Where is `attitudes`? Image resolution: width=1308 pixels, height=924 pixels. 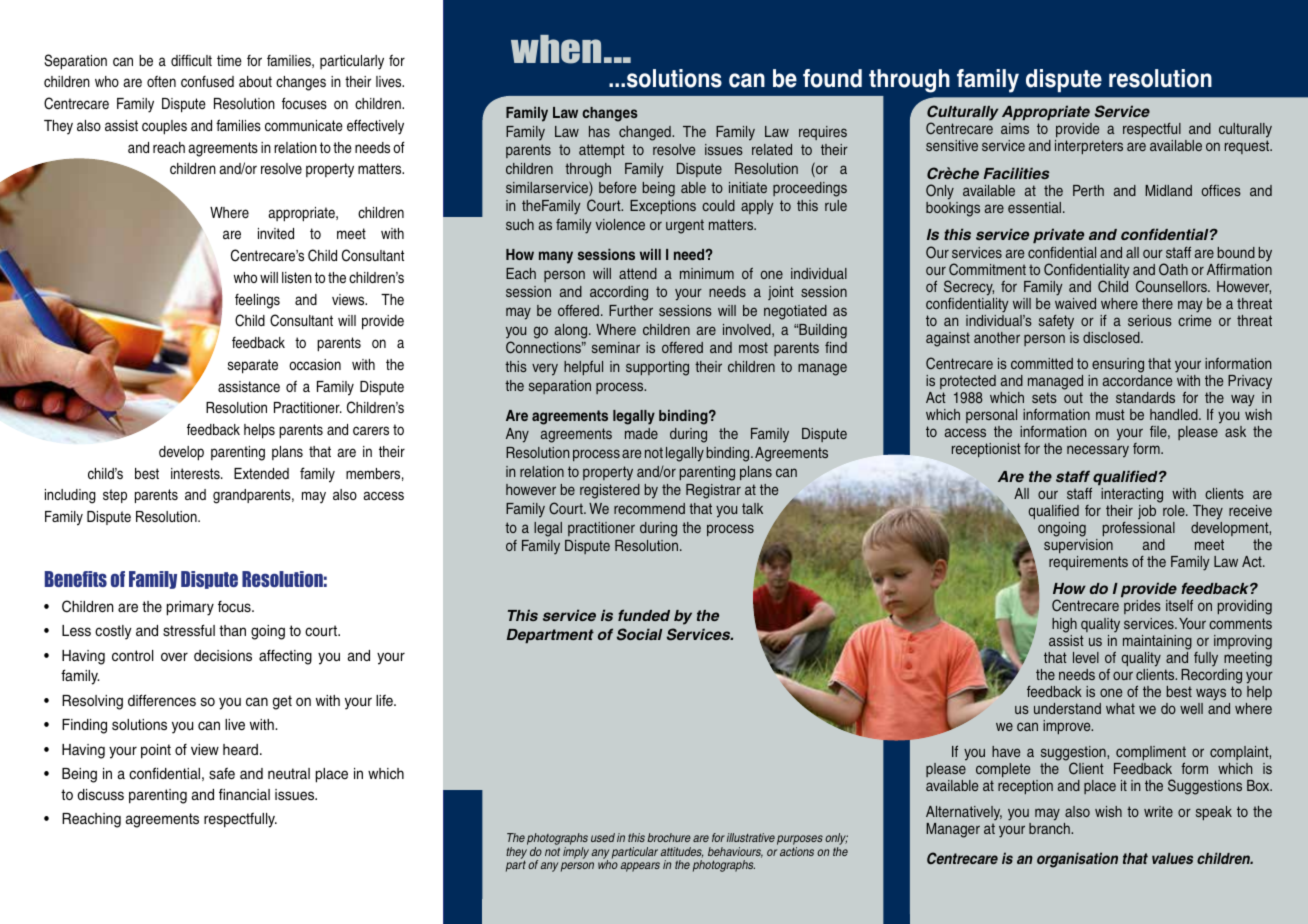
attitudes is located at coordinates (681, 852).
